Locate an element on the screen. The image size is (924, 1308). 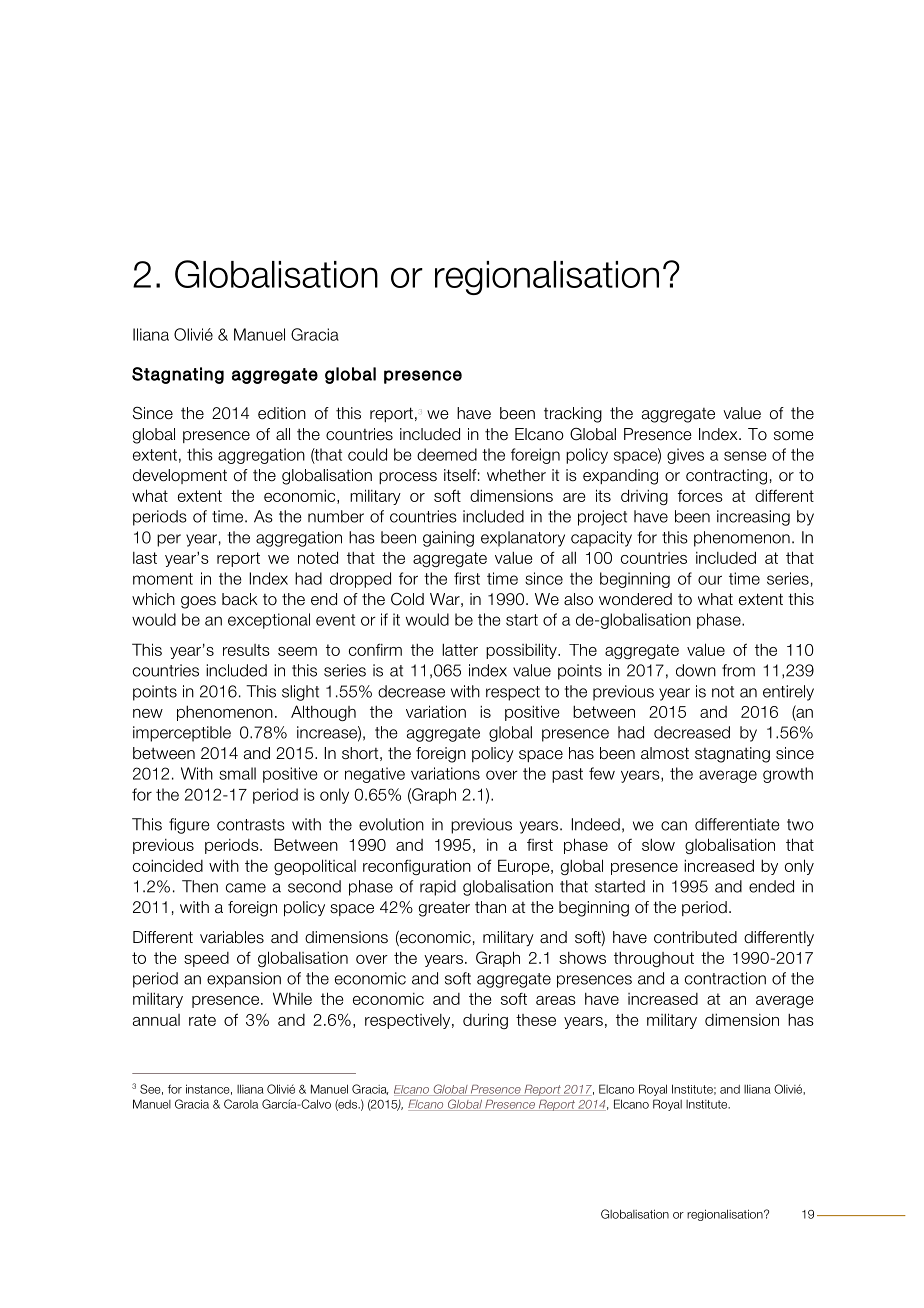
results is located at coordinates (246, 650).
